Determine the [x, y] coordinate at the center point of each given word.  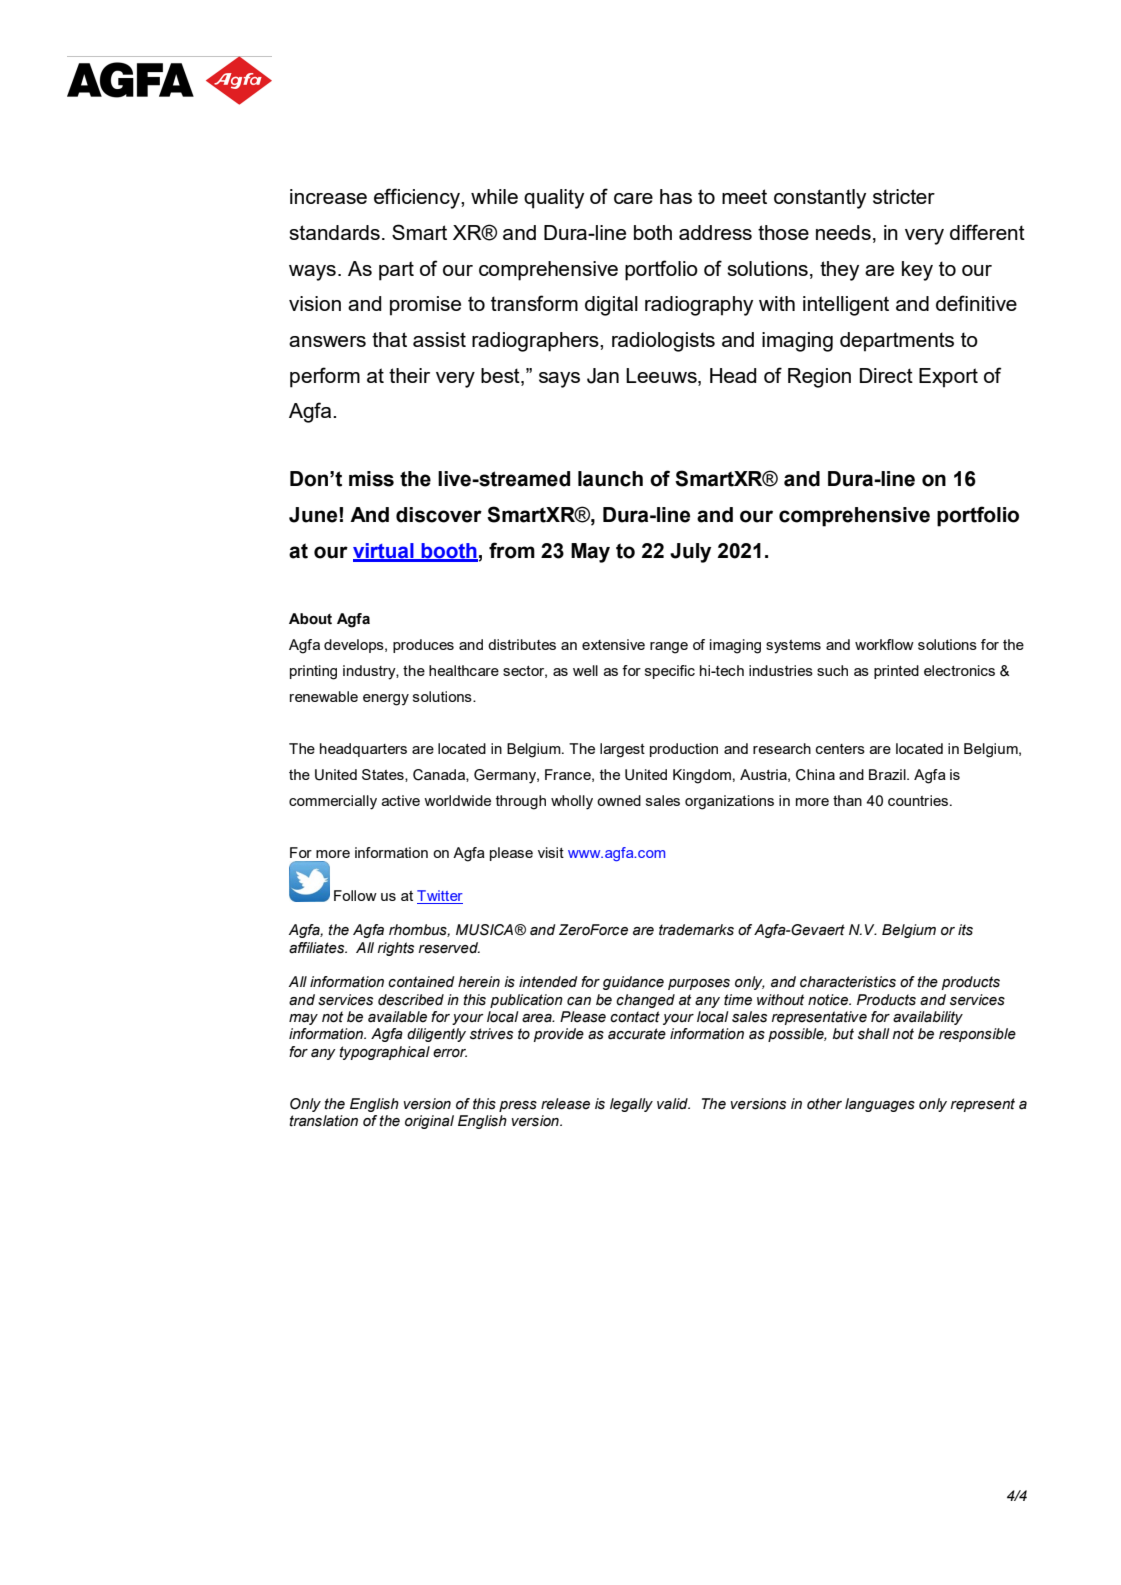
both [653, 232]
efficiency [418, 198]
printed [896, 672]
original [429, 1122]
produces [423, 646]
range [669, 648]
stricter [904, 196]
